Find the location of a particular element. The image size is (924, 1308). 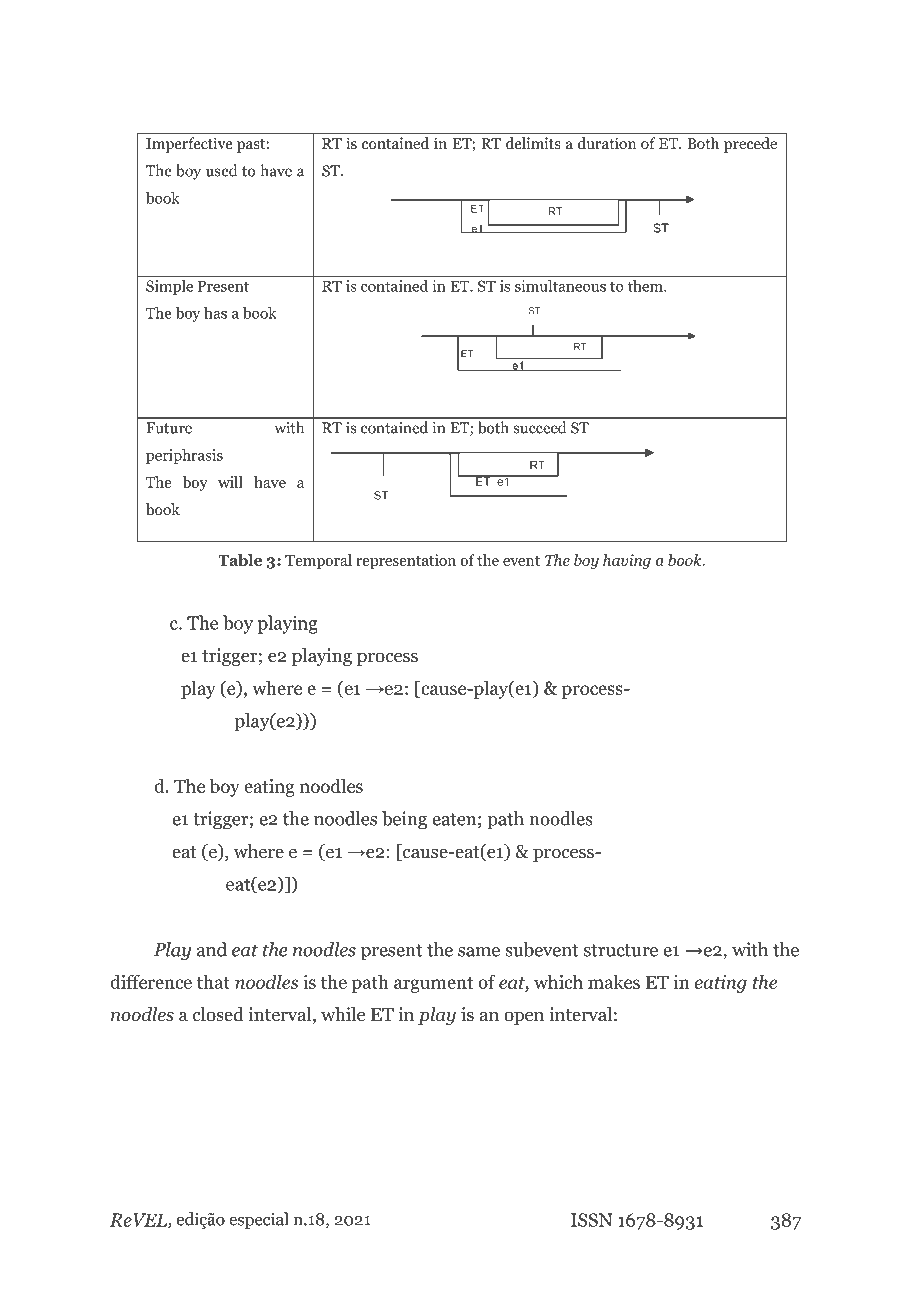

precede is located at coordinates (750, 145).
